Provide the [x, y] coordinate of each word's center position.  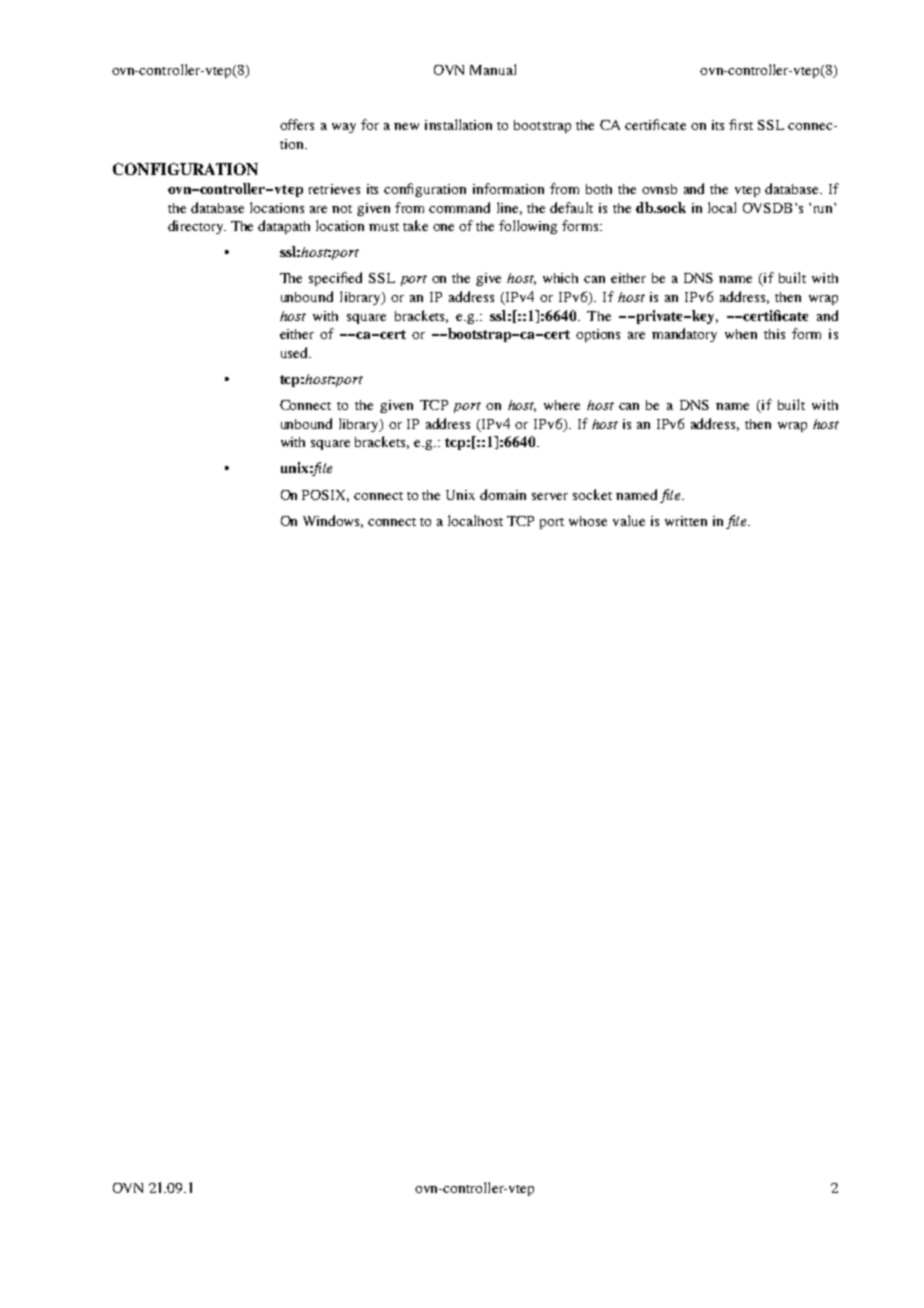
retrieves [334, 189]
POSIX [325, 496]
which [560, 278]
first [741, 124]
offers [297, 124]
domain [503, 494]
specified [335, 279]
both [599, 189]
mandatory [684, 335]
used [295, 352]
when [741, 334]
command [459, 207]
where [562, 405]
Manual [493, 69]
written [686, 521]
